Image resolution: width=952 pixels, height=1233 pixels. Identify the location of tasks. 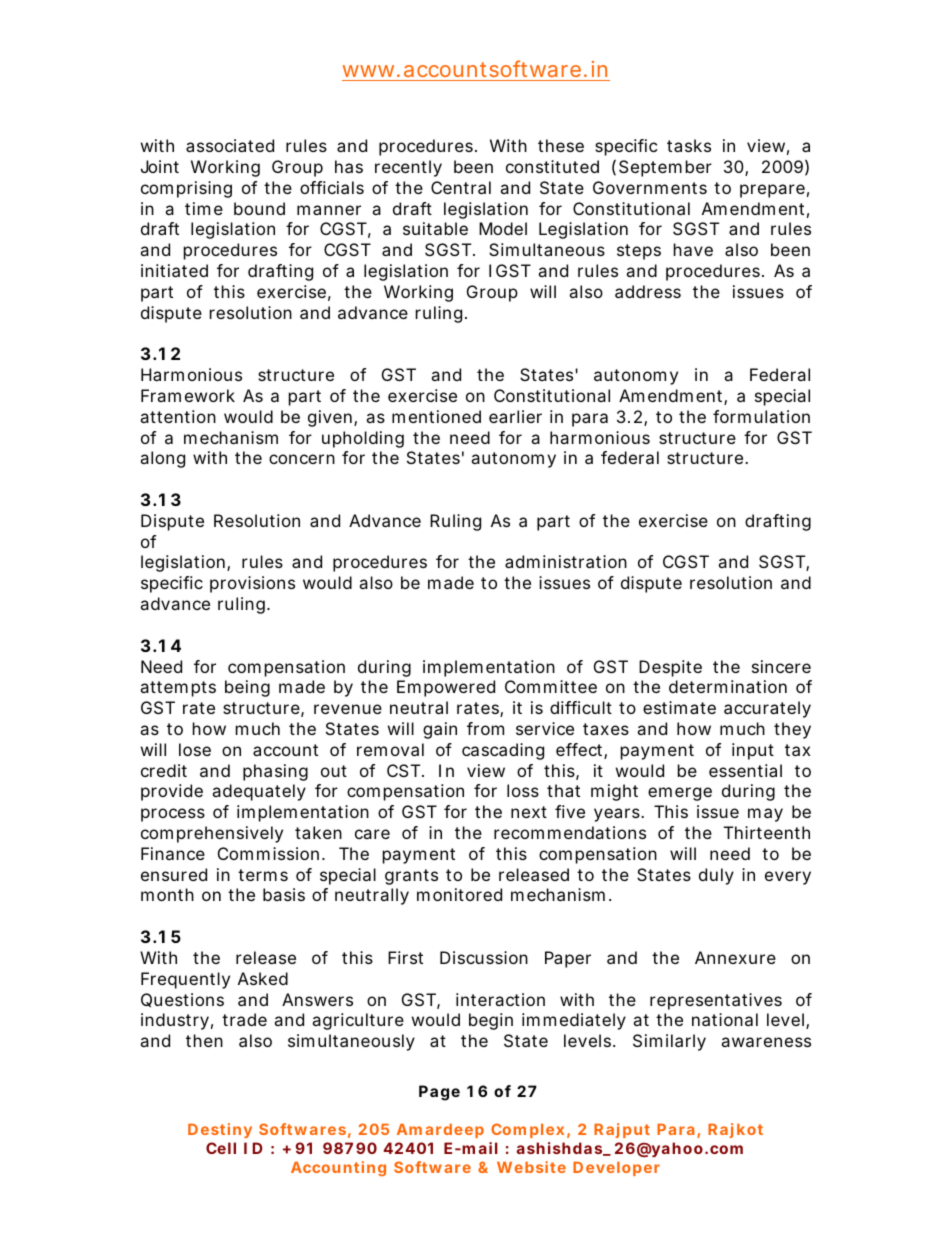
(689, 145).
